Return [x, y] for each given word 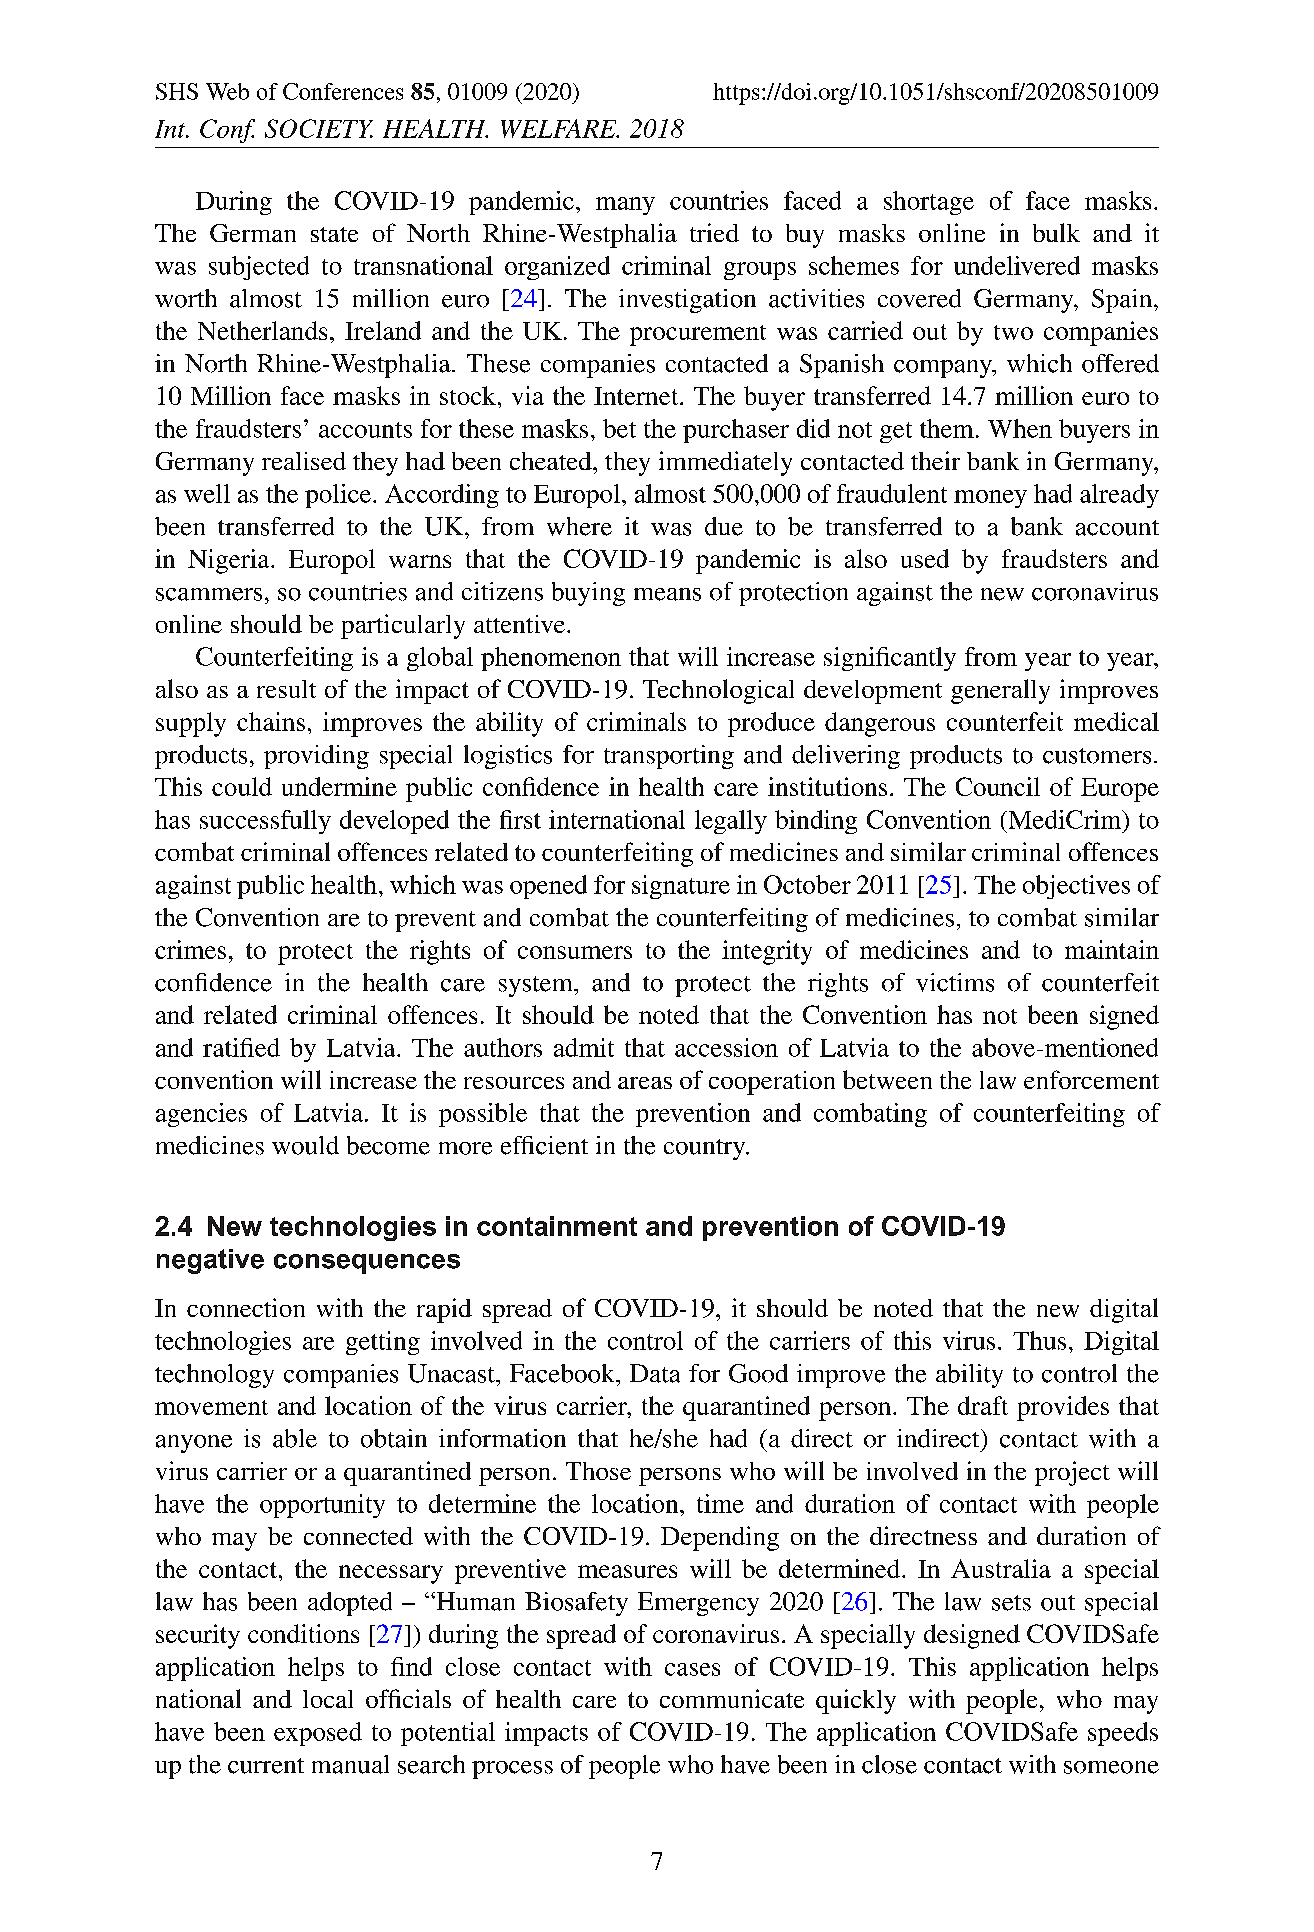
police [339, 496]
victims [955, 982]
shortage [929, 203]
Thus [1039, 1340]
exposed [318, 1734]
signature [681, 887]
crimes [190, 949]
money [990, 499]
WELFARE [560, 128]
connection [246, 1307]
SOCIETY [319, 128]
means [667, 594]
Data [655, 1373]
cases [692, 1669]
